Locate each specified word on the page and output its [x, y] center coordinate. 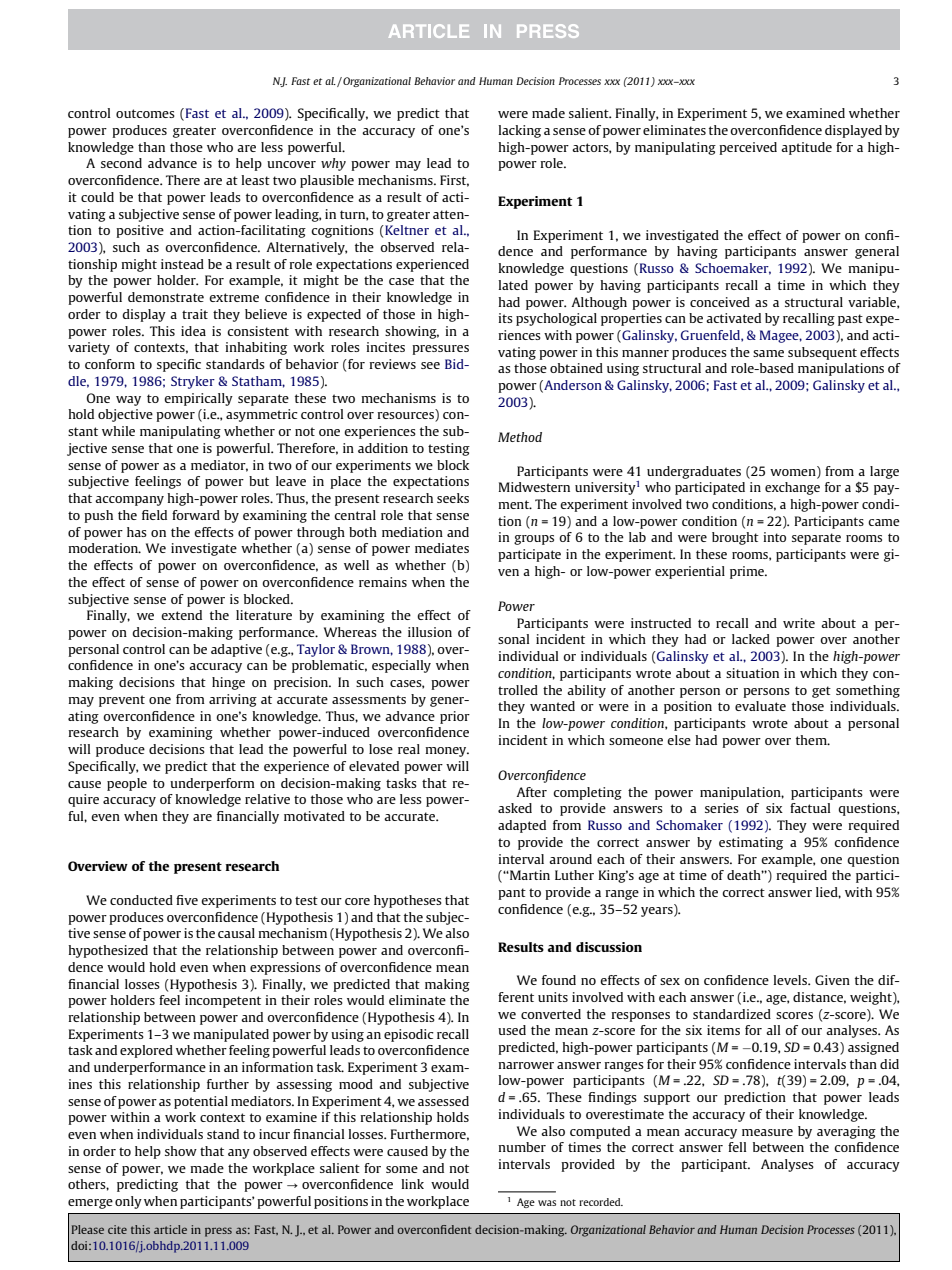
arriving [233, 700]
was [547, 1203]
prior [455, 717]
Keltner [406, 230]
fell [737, 1147]
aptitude [806, 148]
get [821, 692]
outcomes [145, 113]
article [170, 1229]
